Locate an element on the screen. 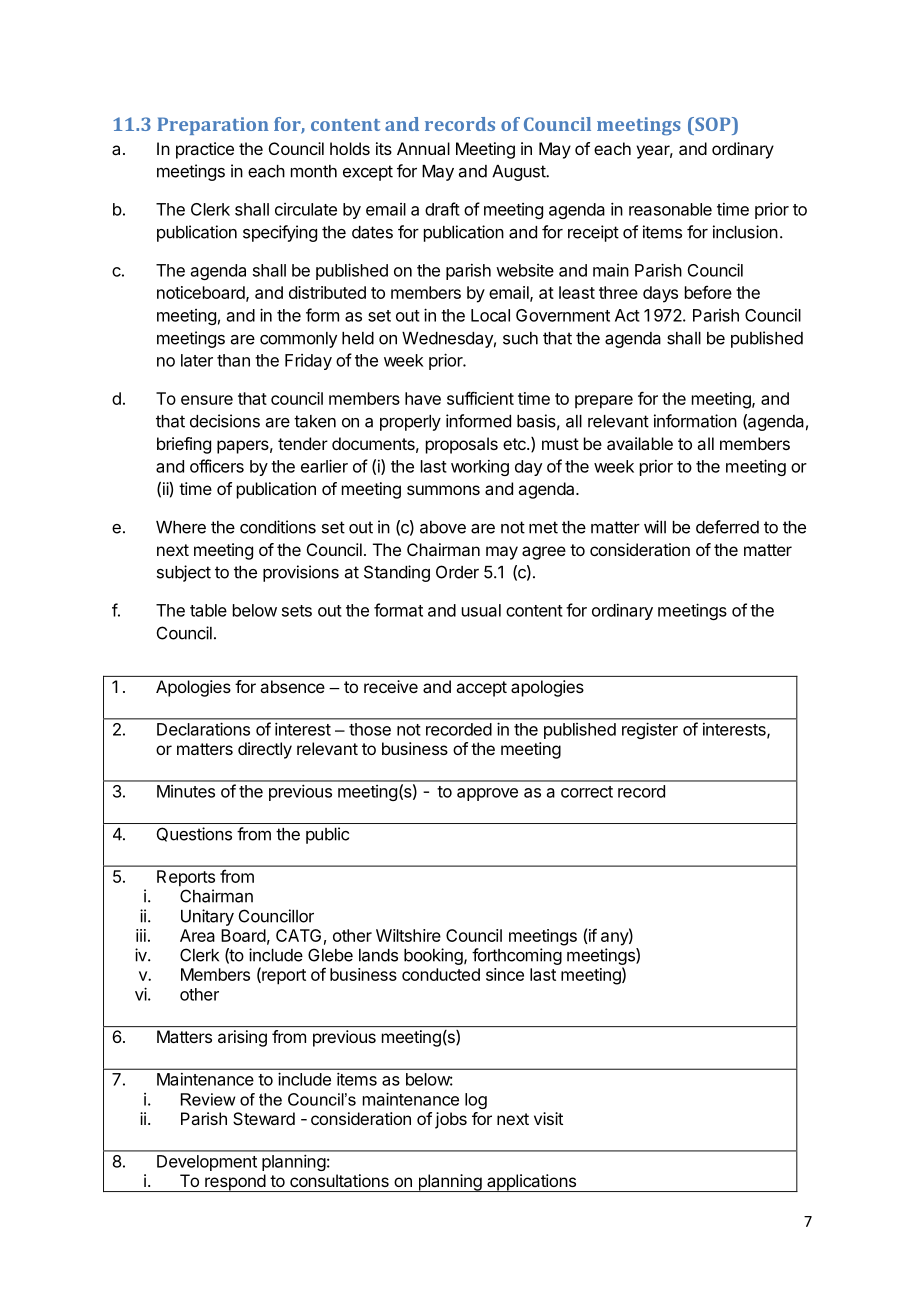 The width and height of the screenshot is (924, 1307). SOP is located at coordinates (713, 124).
